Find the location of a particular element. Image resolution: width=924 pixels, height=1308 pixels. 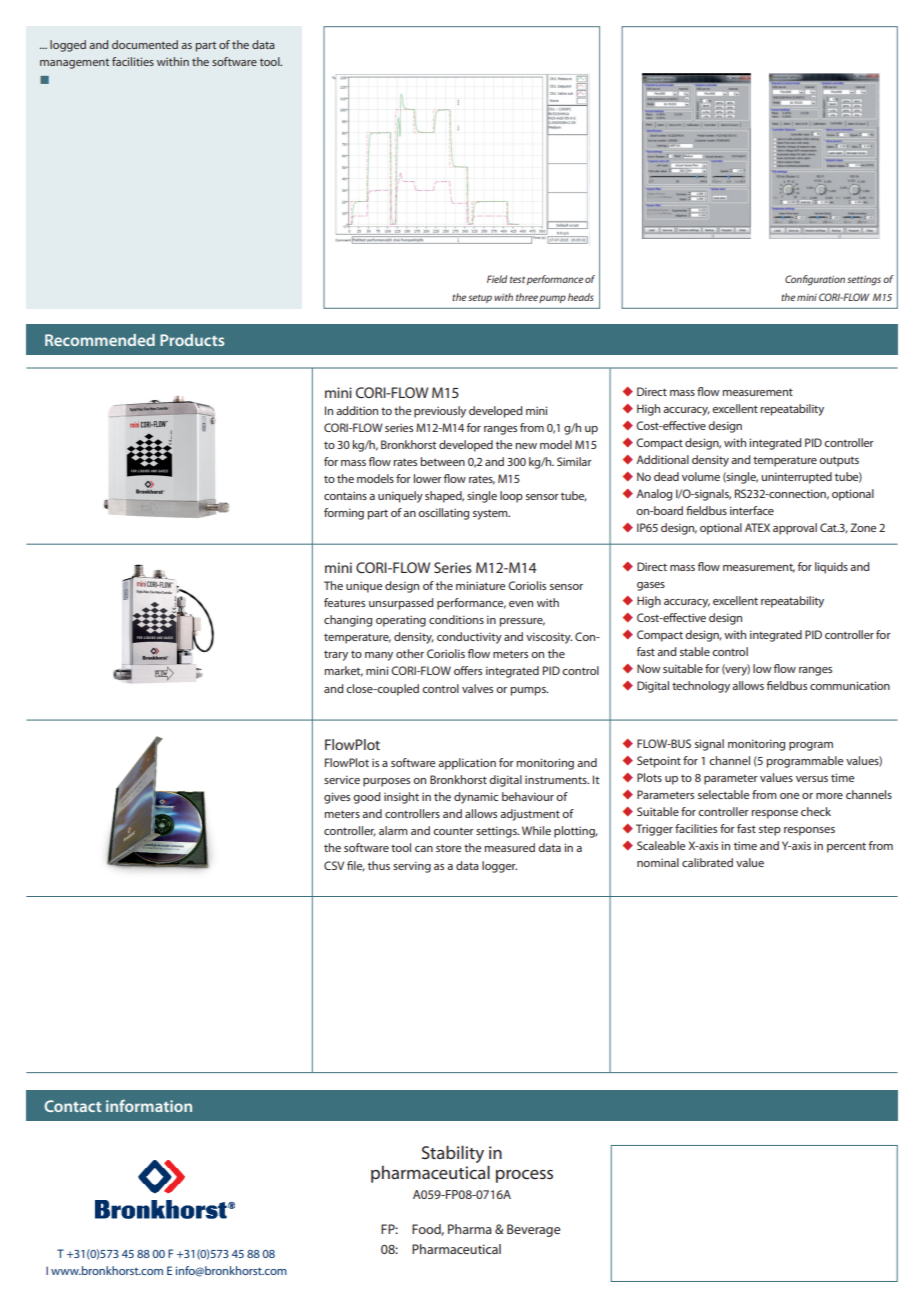

Stability is located at coordinates (453, 1154).
